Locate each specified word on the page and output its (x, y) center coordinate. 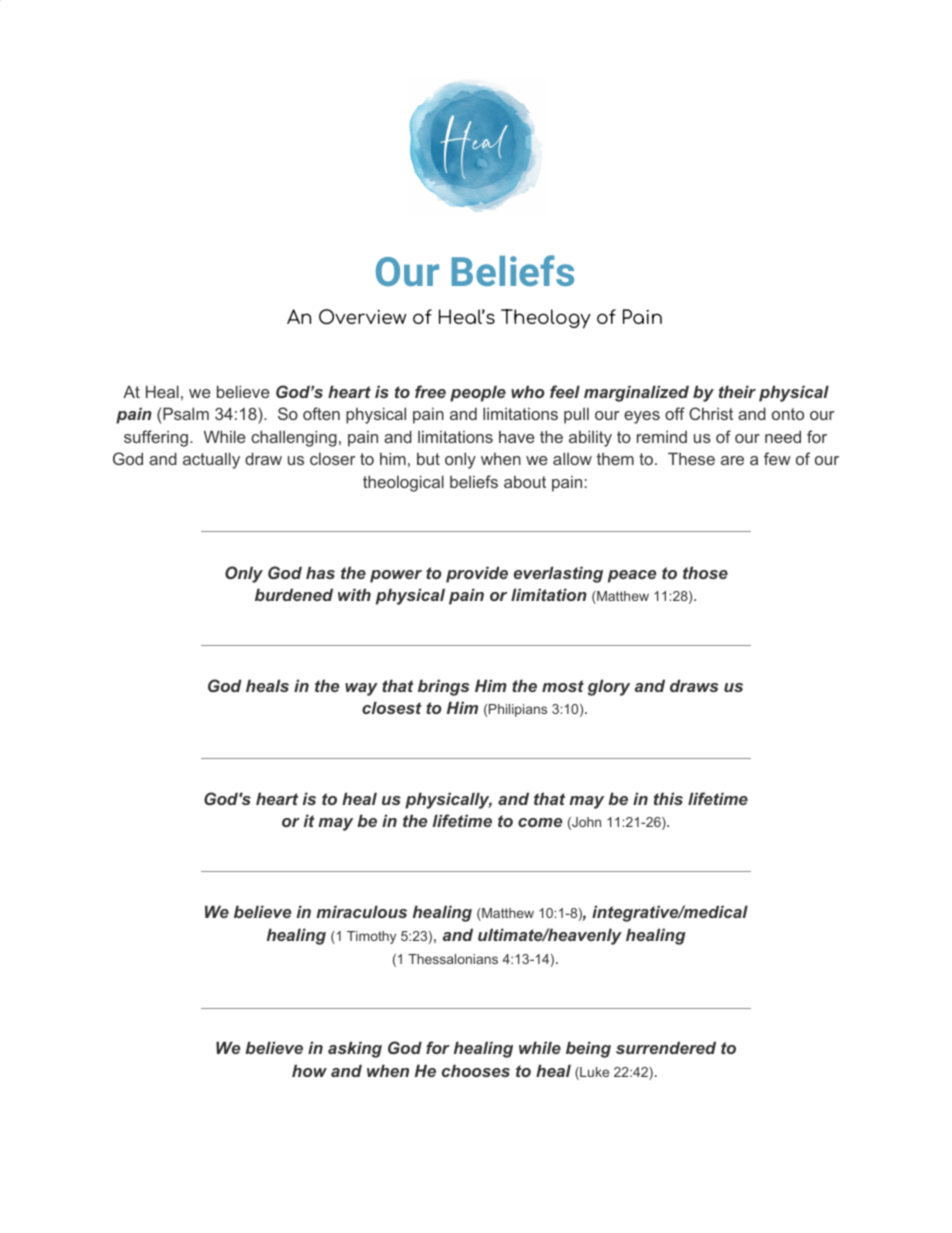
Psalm (186, 413)
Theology (546, 319)
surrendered (666, 1047)
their (737, 391)
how (309, 1070)
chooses (476, 1070)
